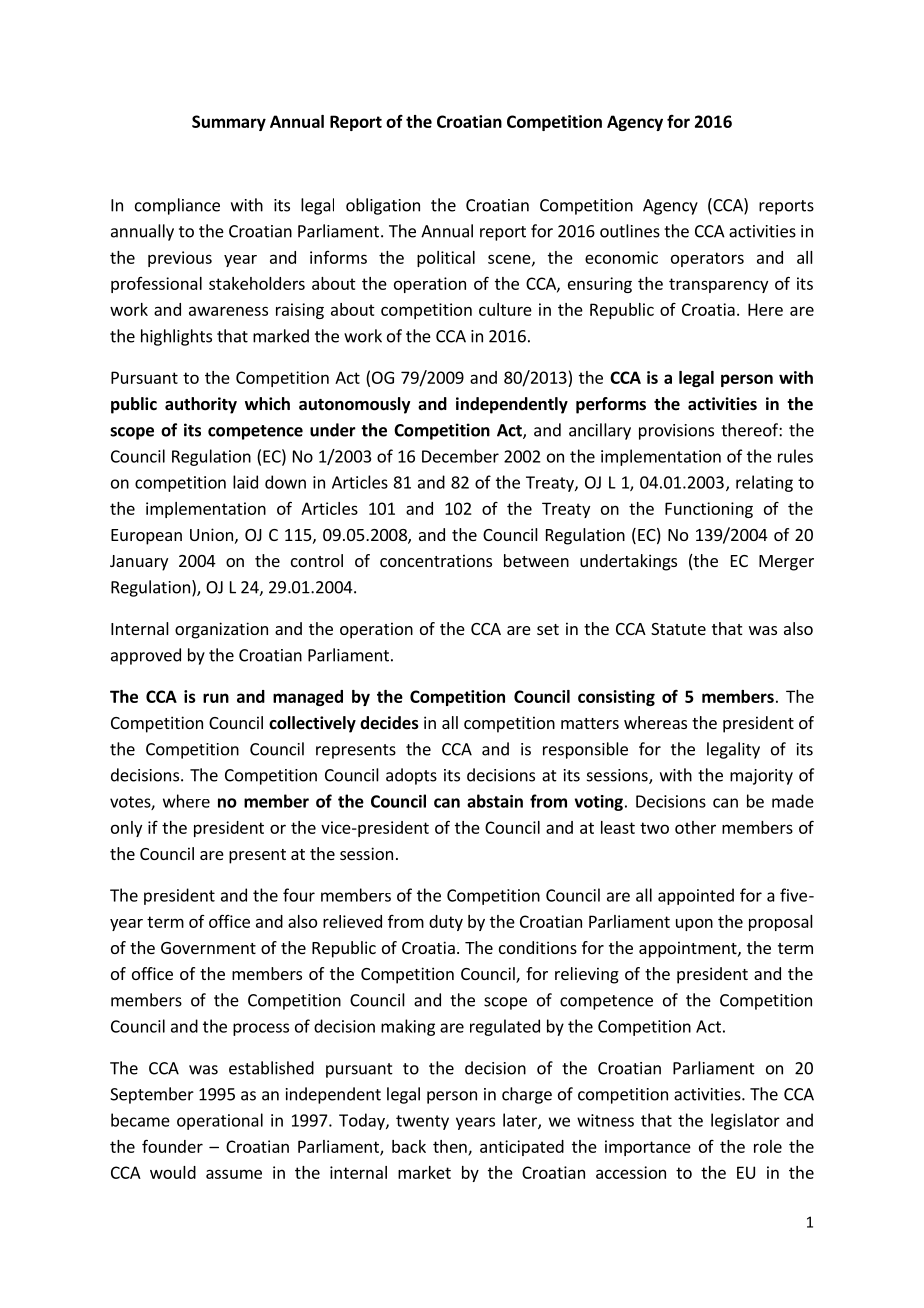  Describe the element at coordinates (229, 123) in the screenshot. I see `Summary` at that location.
